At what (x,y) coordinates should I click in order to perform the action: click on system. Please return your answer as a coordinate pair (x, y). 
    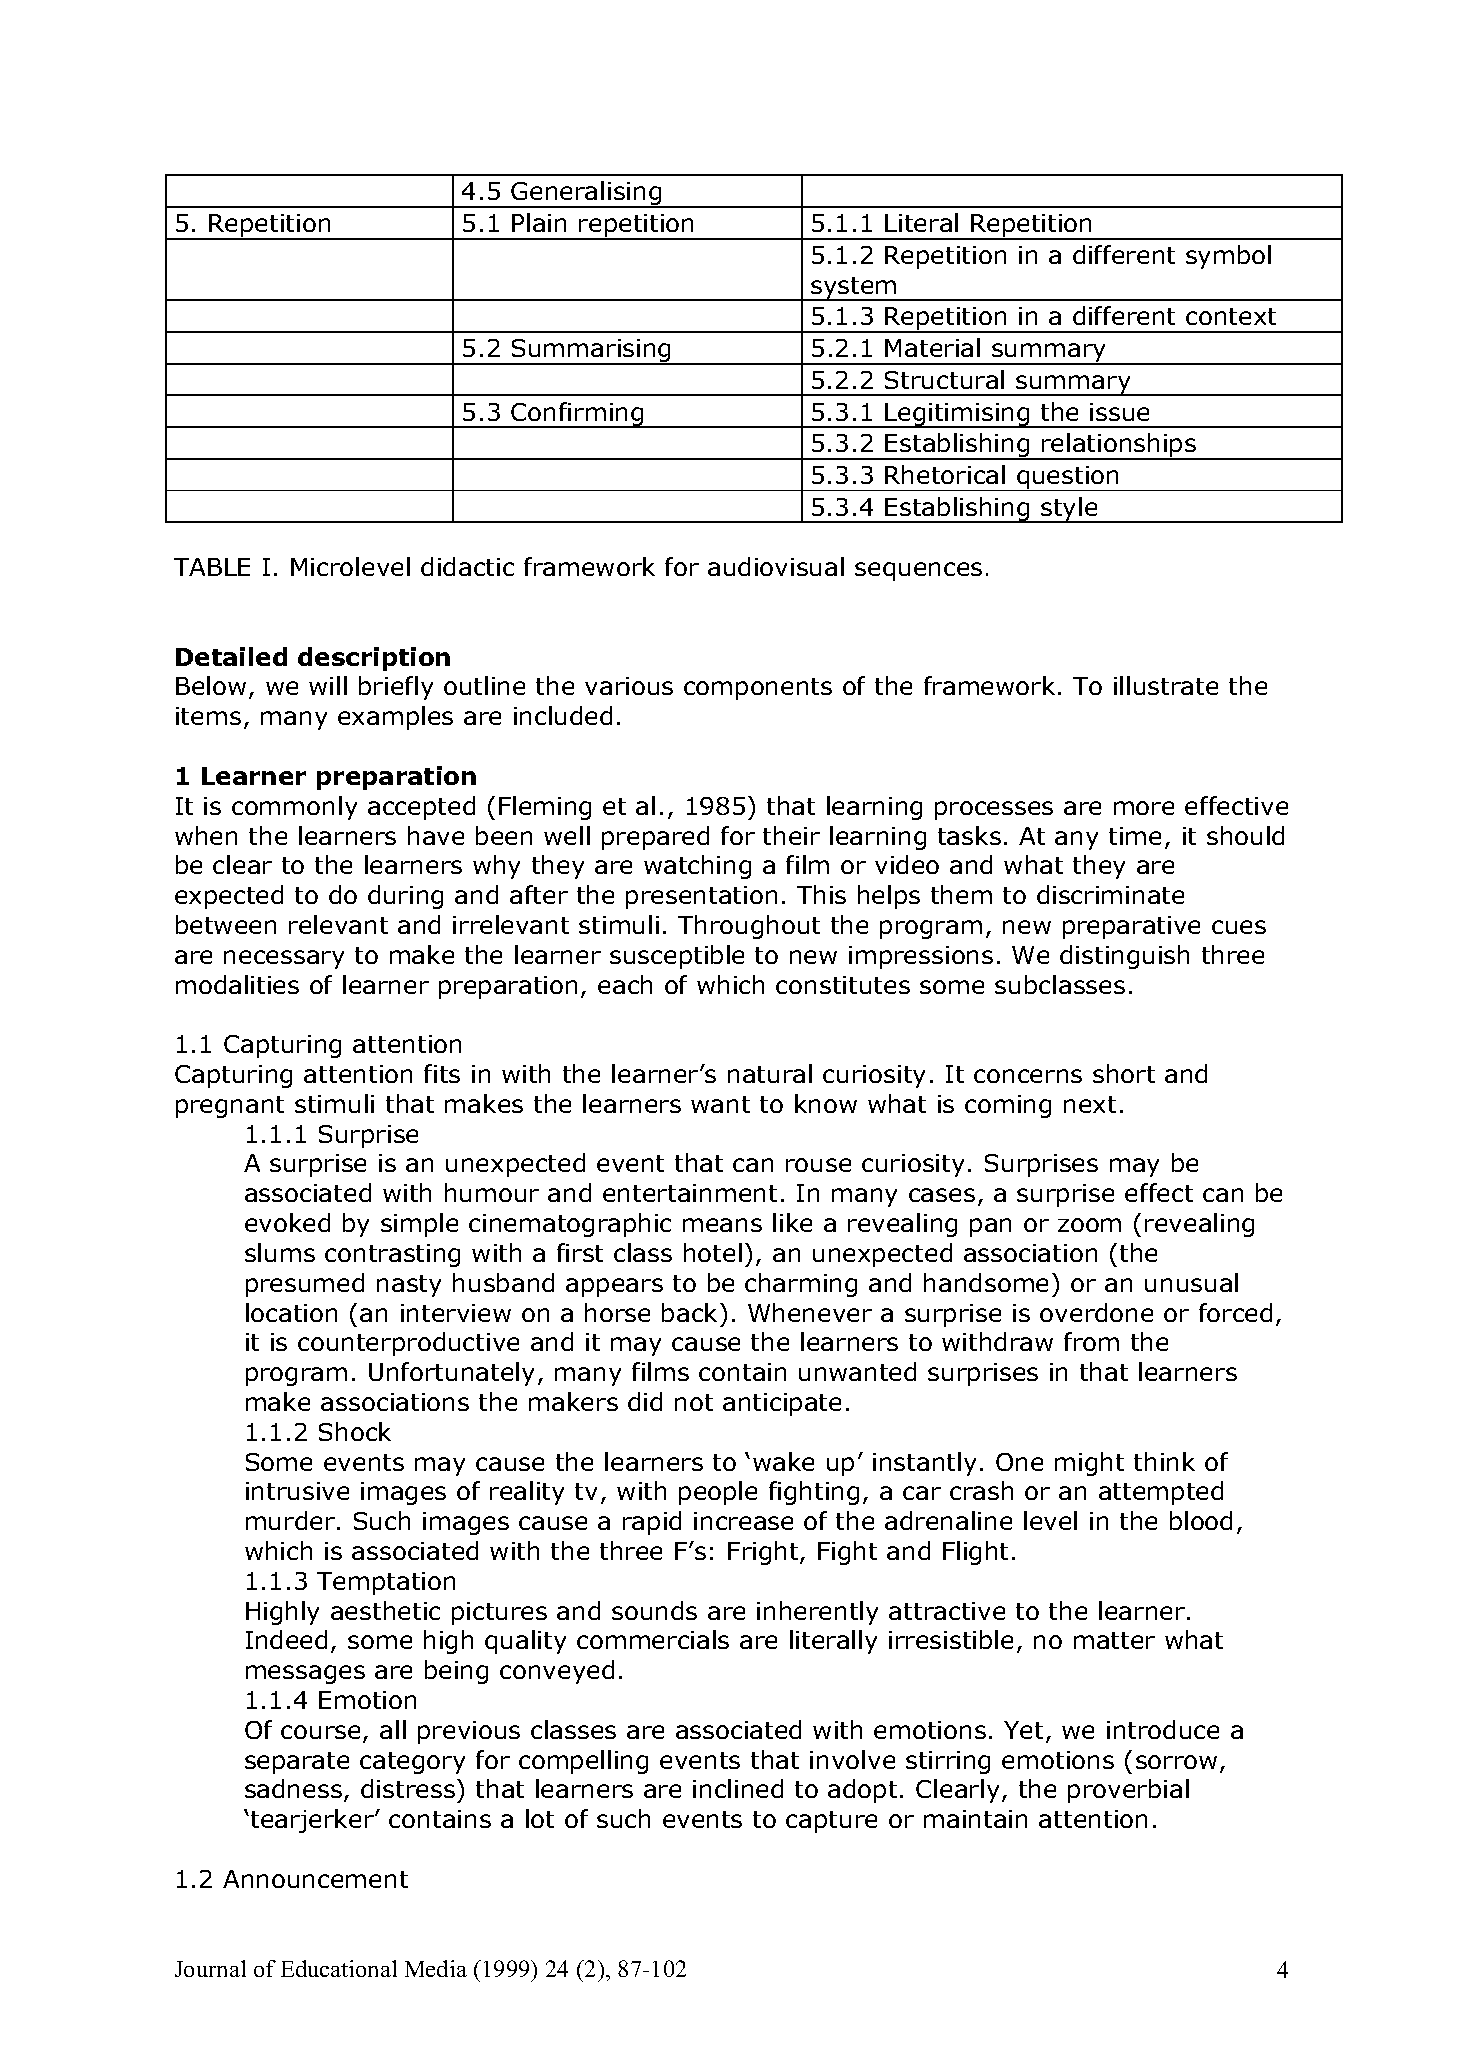
    Looking at the image, I should click on (854, 289).
